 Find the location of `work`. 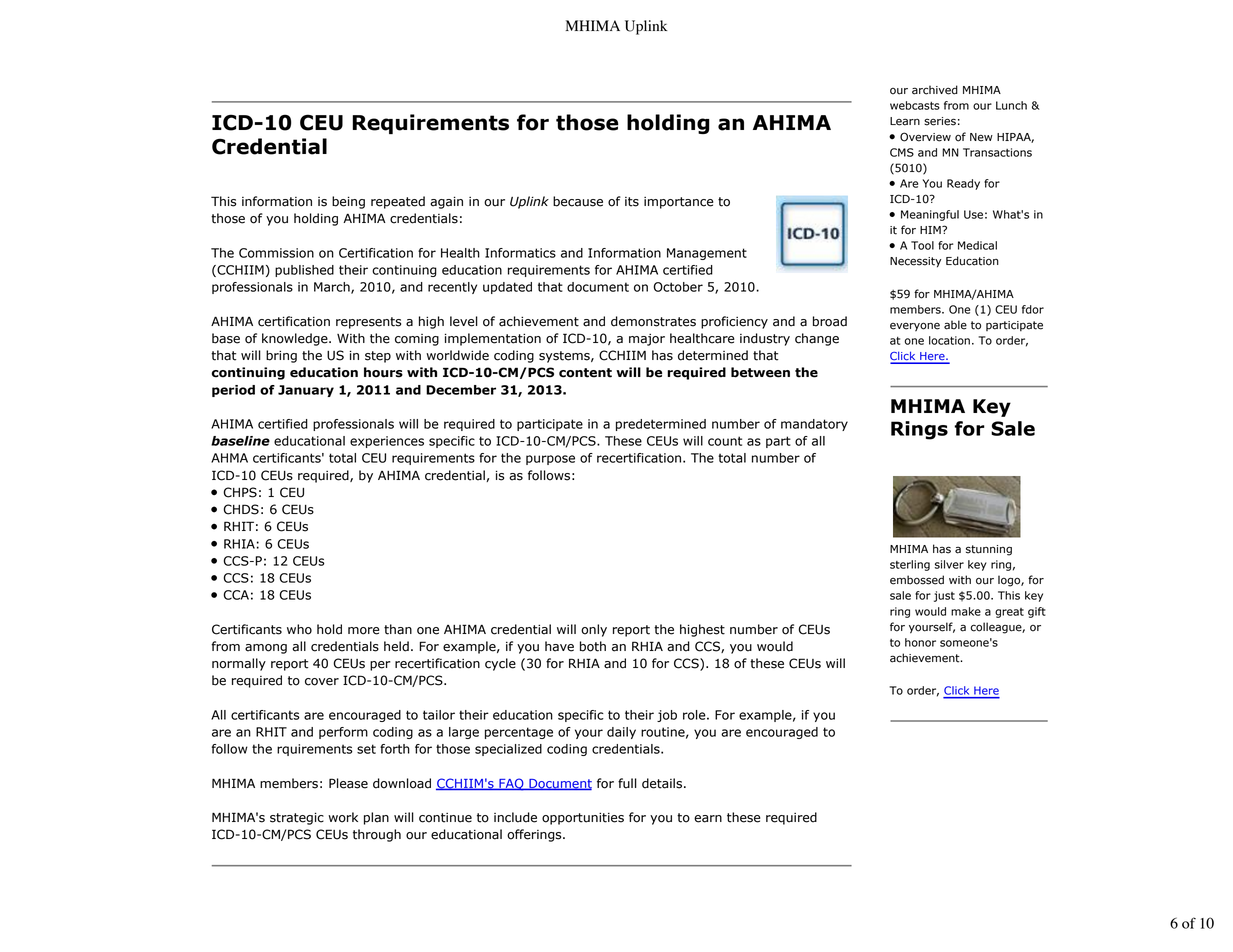

work is located at coordinates (343, 817).
